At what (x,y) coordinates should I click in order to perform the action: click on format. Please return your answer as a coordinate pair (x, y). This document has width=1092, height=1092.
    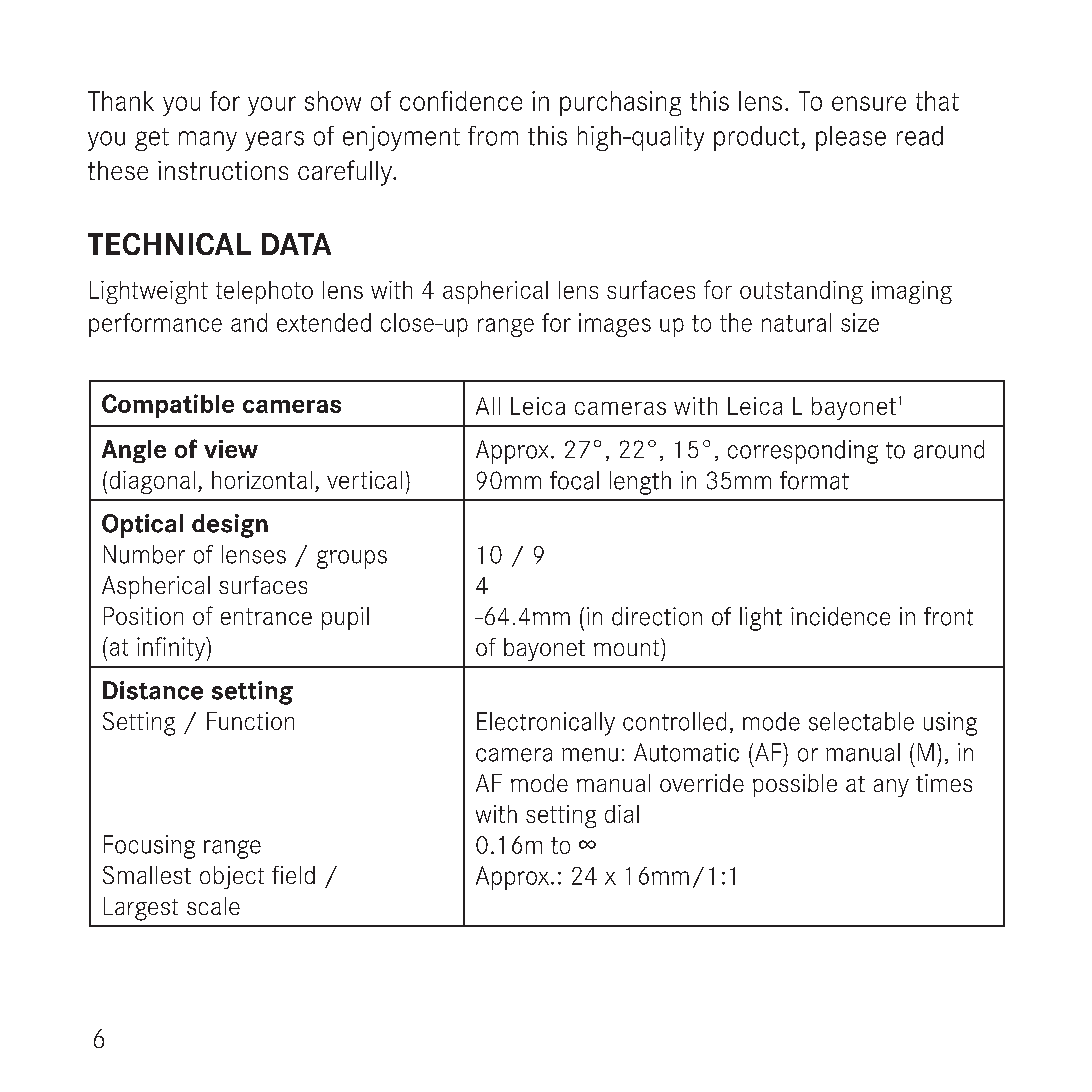
    Looking at the image, I should click on (814, 480).
